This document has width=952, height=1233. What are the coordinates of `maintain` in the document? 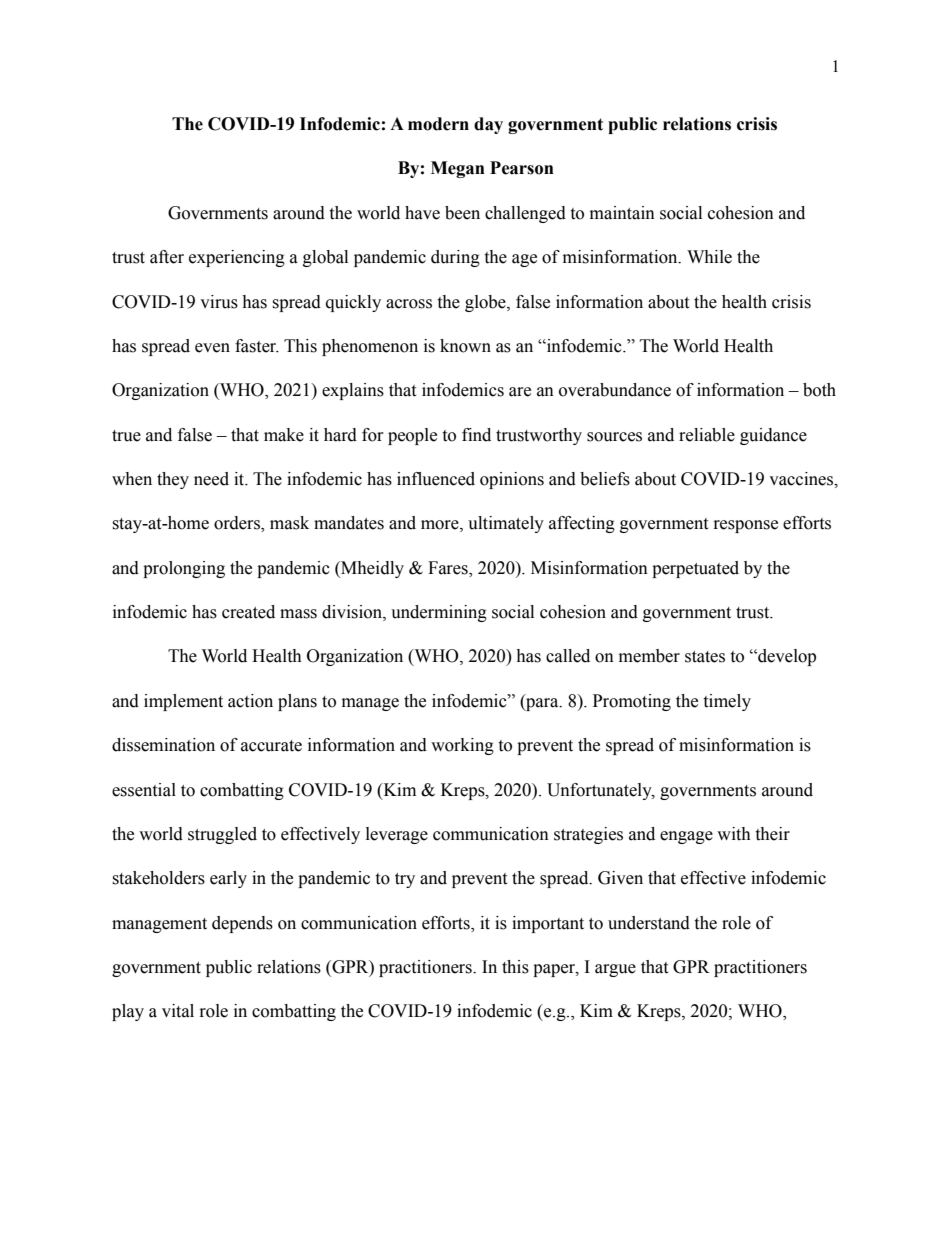 It's located at (622, 213).
